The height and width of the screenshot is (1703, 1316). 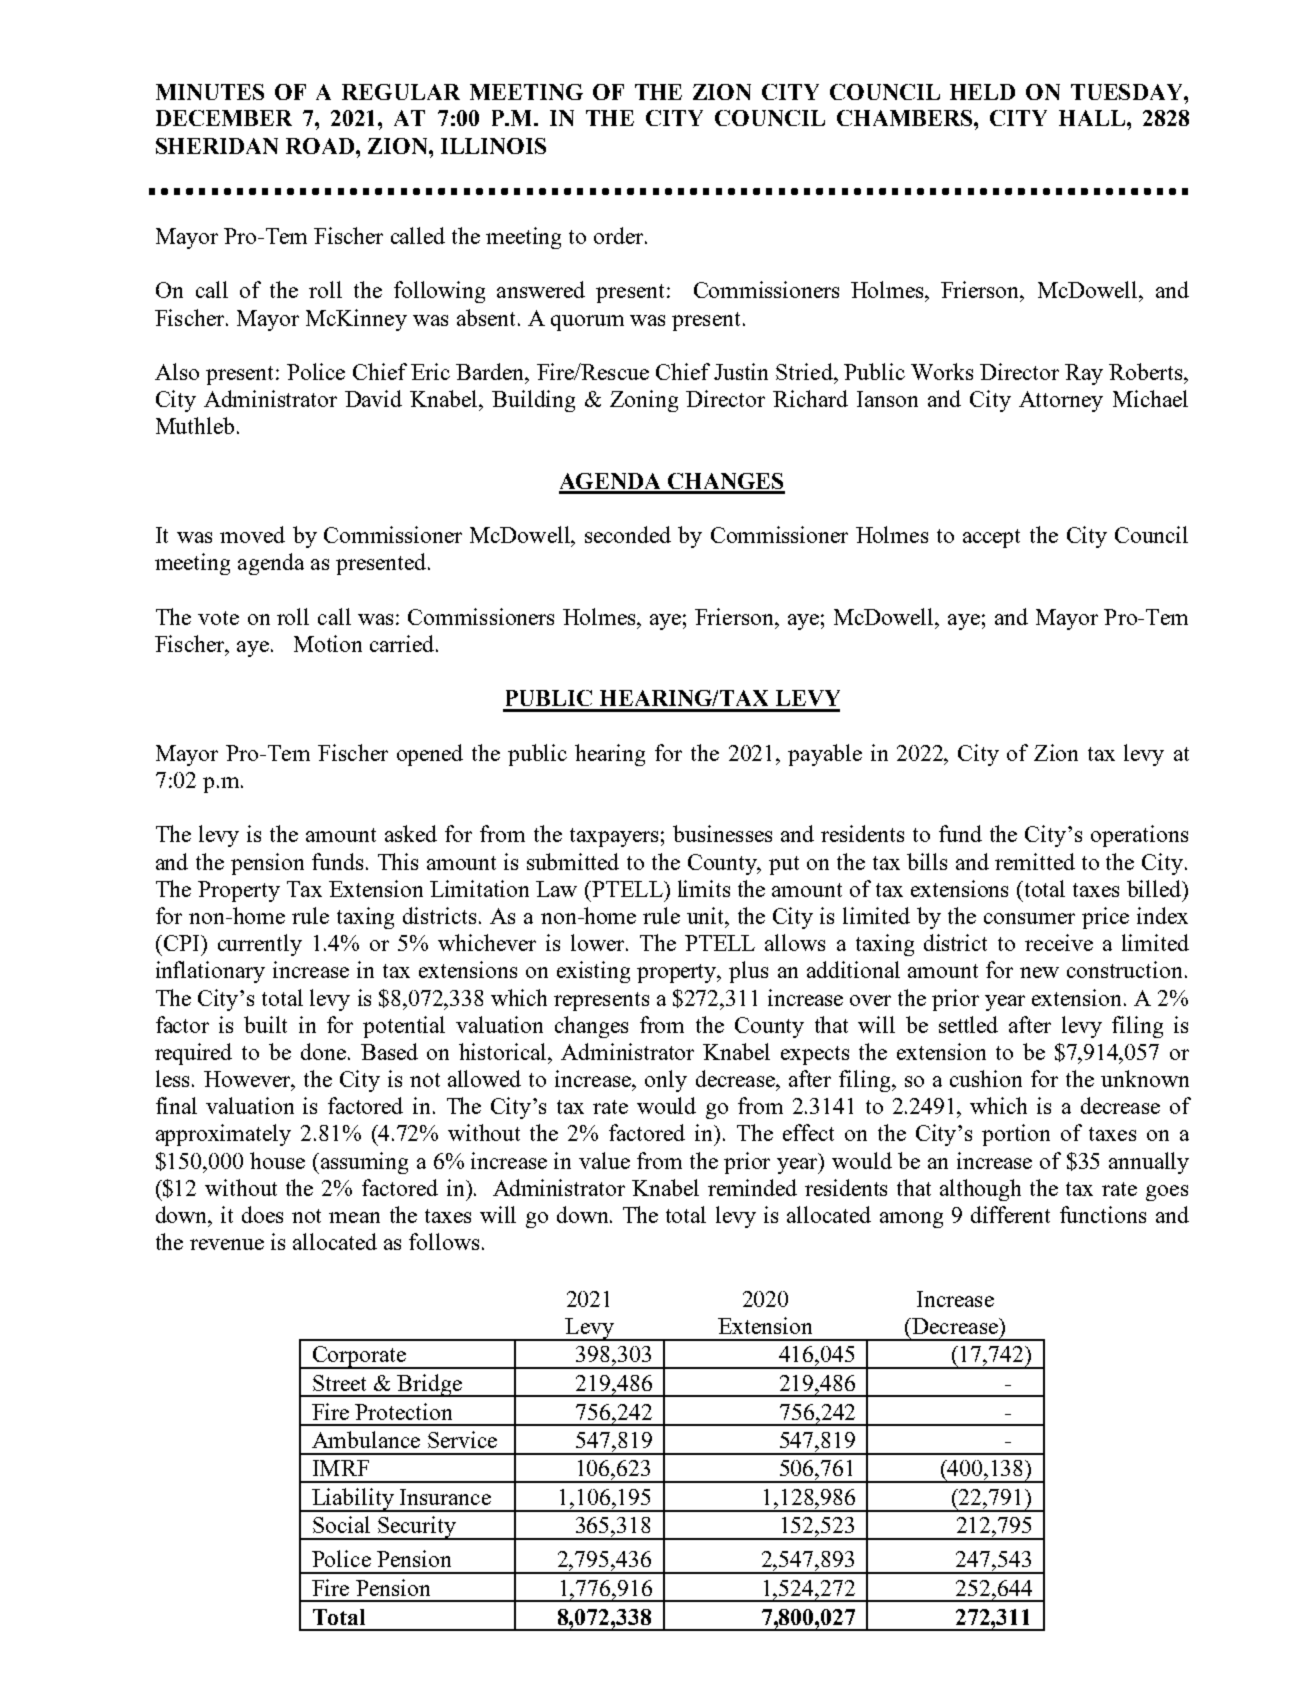 I want to click on only, so click(x=666, y=1081).
